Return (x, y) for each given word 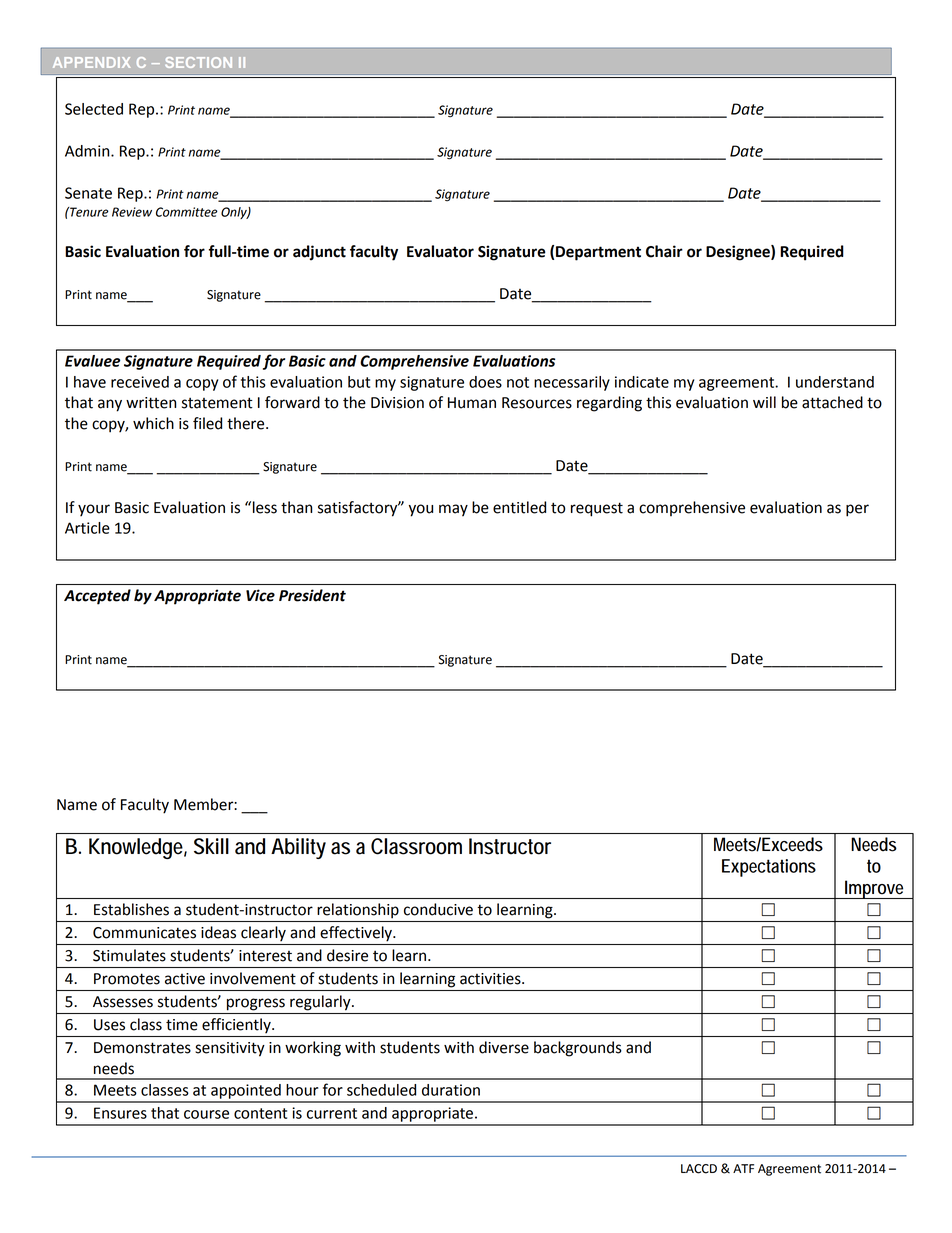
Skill (211, 846)
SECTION (198, 62)
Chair (664, 251)
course (206, 1114)
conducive (438, 909)
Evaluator (440, 251)
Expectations (769, 868)
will (764, 402)
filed (207, 423)
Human (472, 403)
